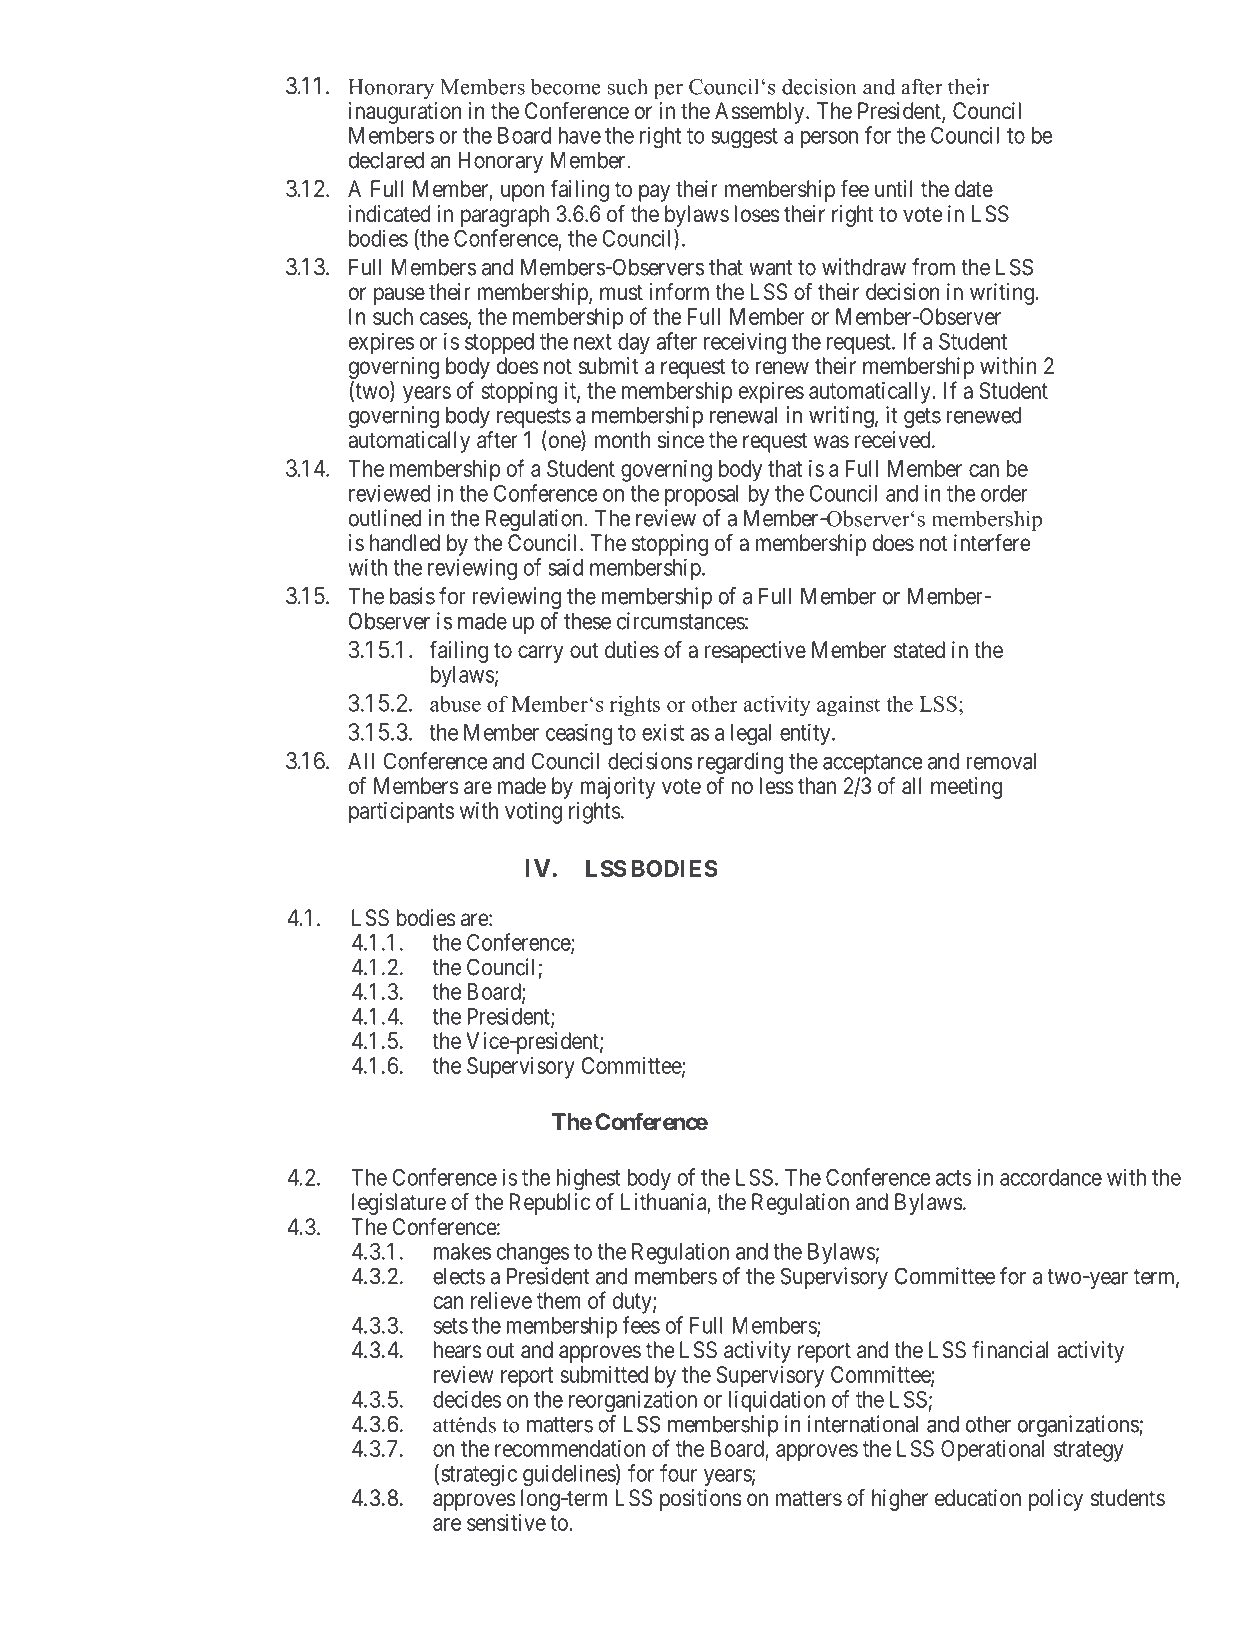 This screenshot has height=1625, width=1256. Describe the element at coordinates (974, 189) in the screenshot. I see `date` at that location.
